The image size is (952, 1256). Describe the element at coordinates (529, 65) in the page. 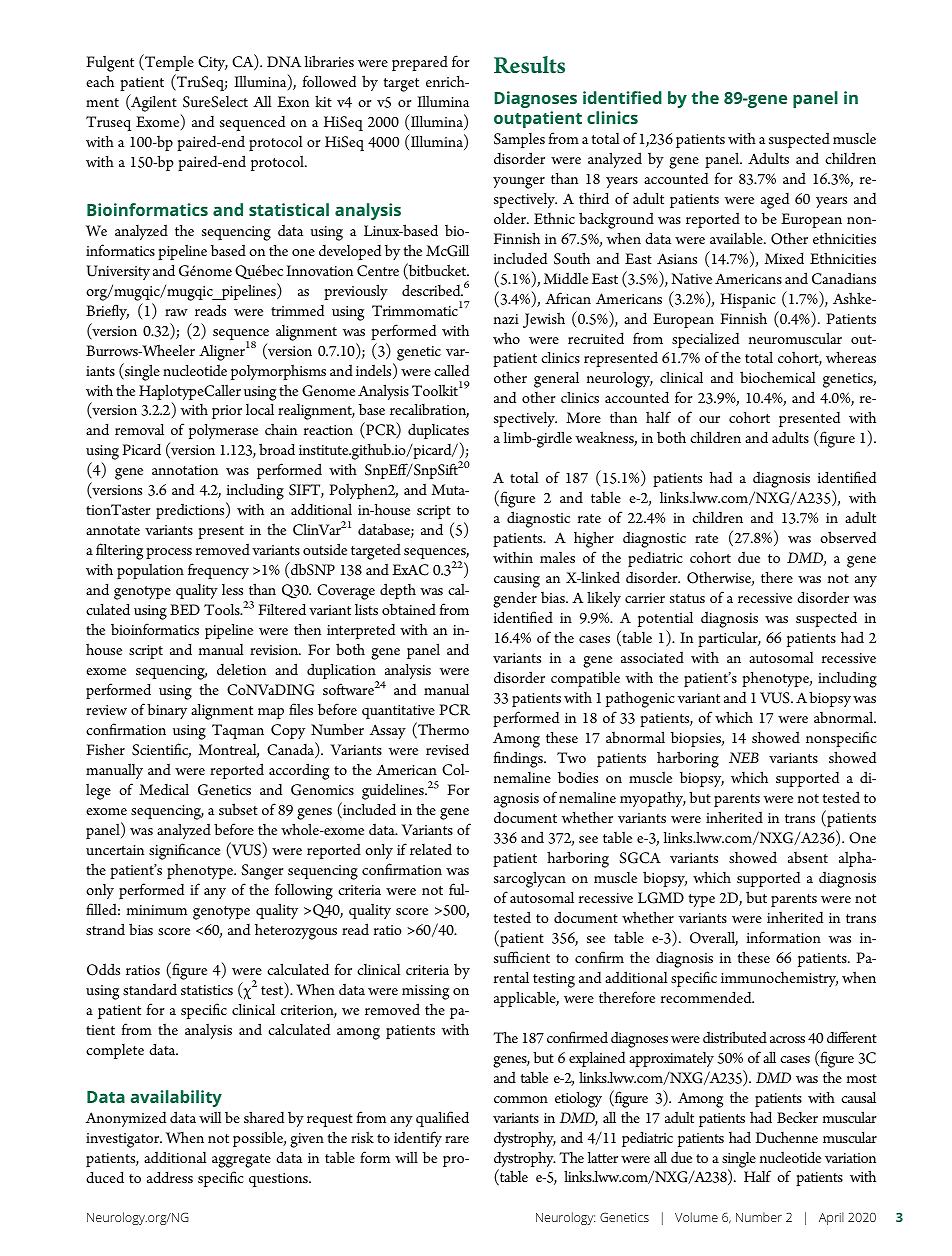

I see `Results` at that location.
